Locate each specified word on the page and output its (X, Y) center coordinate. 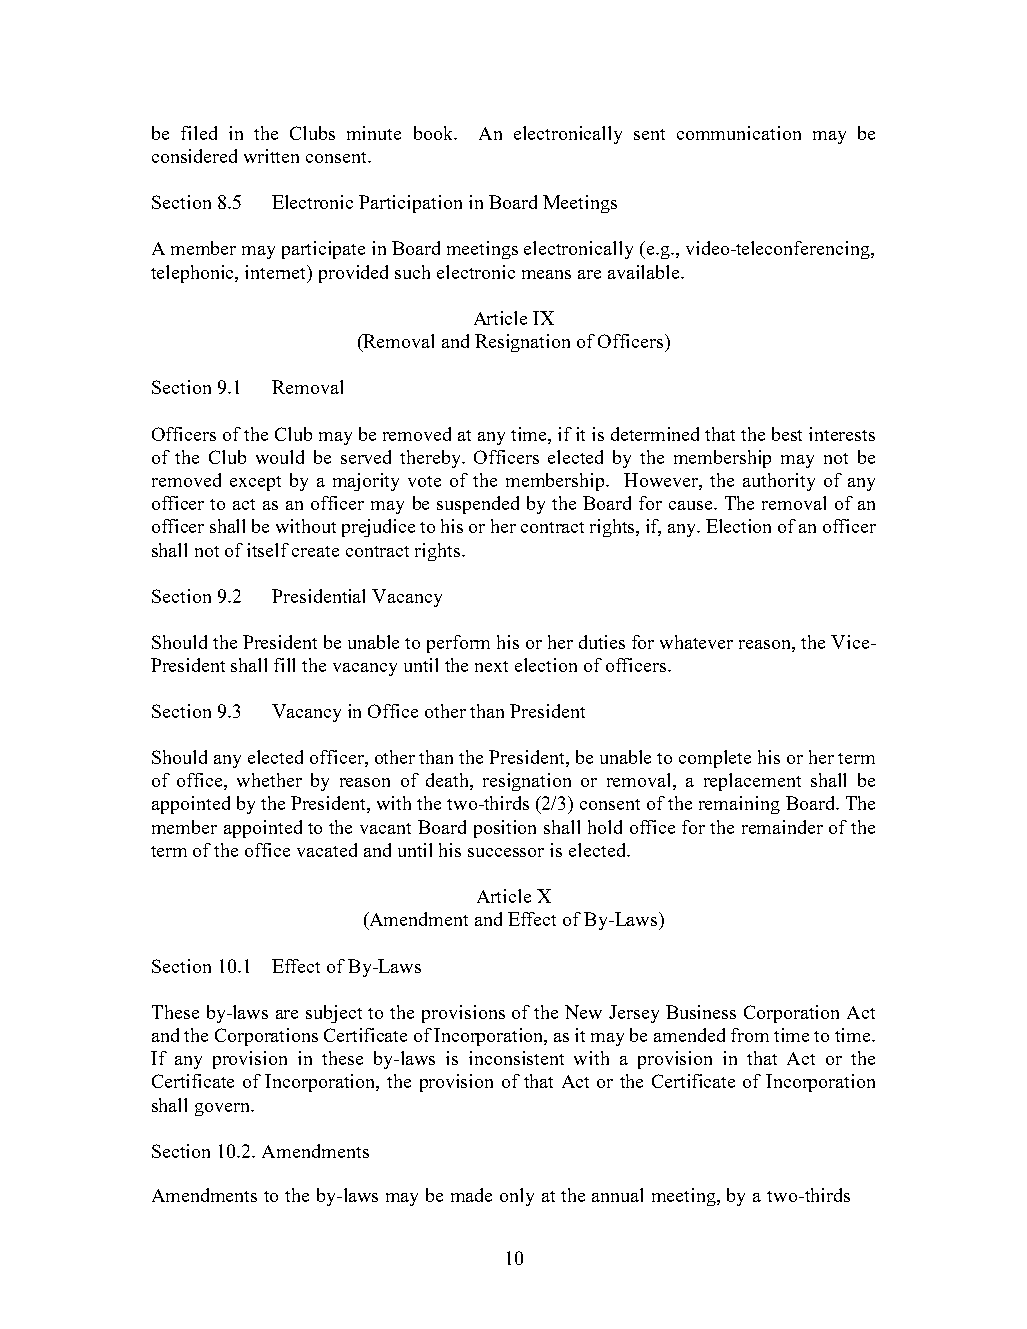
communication (739, 133)
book (435, 133)
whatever (696, 642)
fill (284, 665)
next (491, 666)
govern (224, 1109)
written (271, 156)
